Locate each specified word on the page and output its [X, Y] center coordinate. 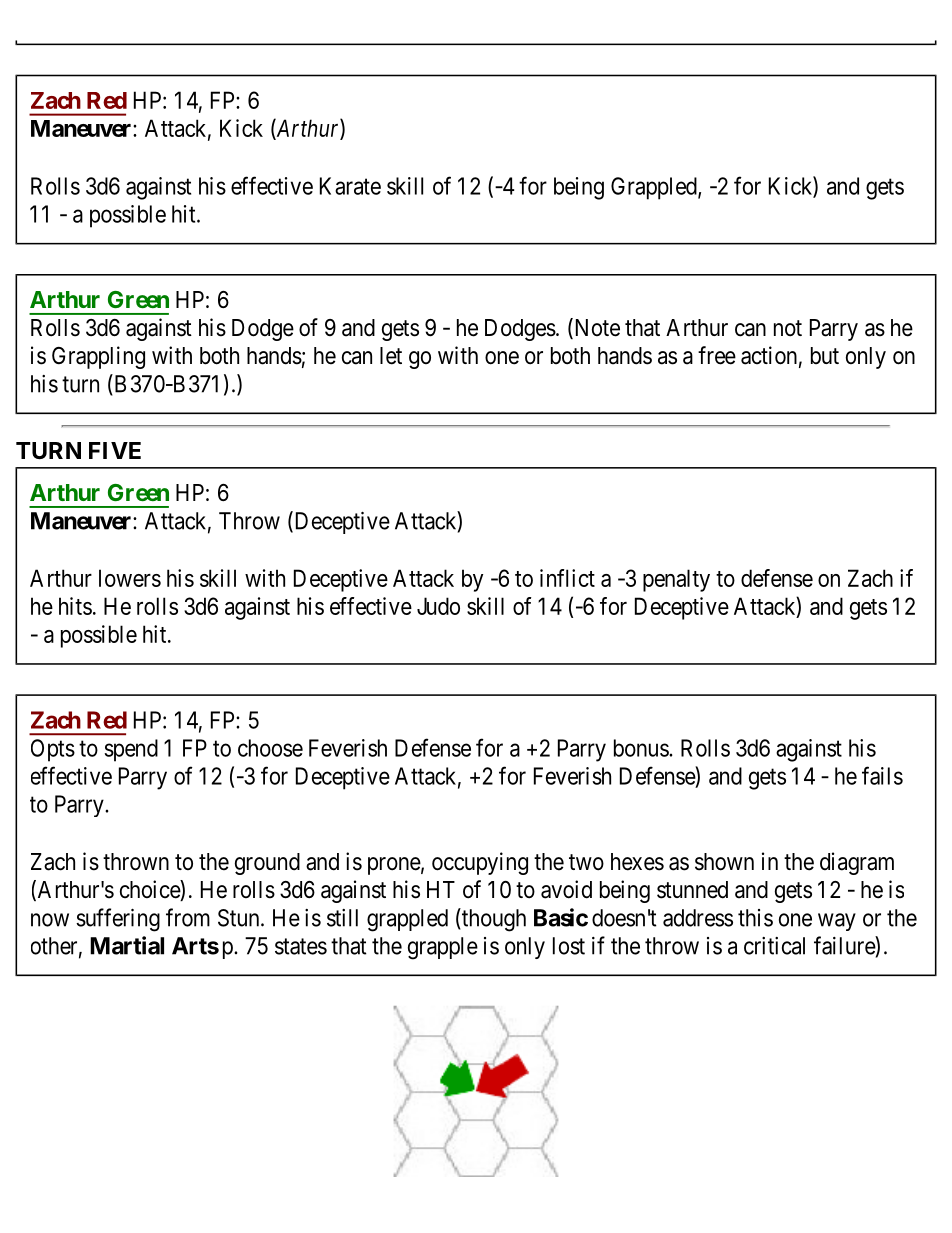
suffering [118, 920]
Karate [350, 186]
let [391, 356]
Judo [438, 606]
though [493, 920]
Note [596, 328]
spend [131, 750]
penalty [676, 580]
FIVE [115, 450]
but [825, 355]
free [717, 355]
